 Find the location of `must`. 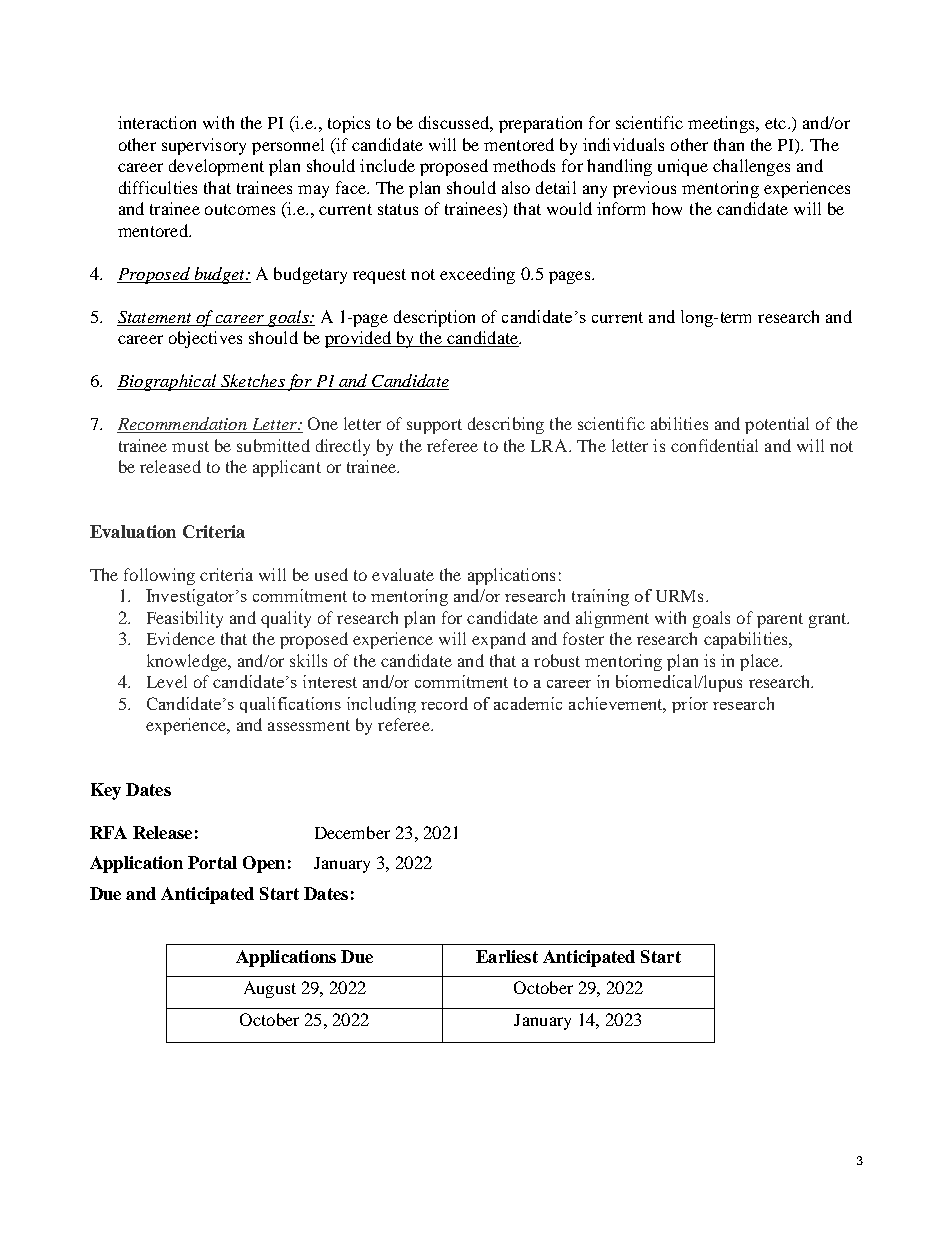

must is located at coordinates (190, 446).
